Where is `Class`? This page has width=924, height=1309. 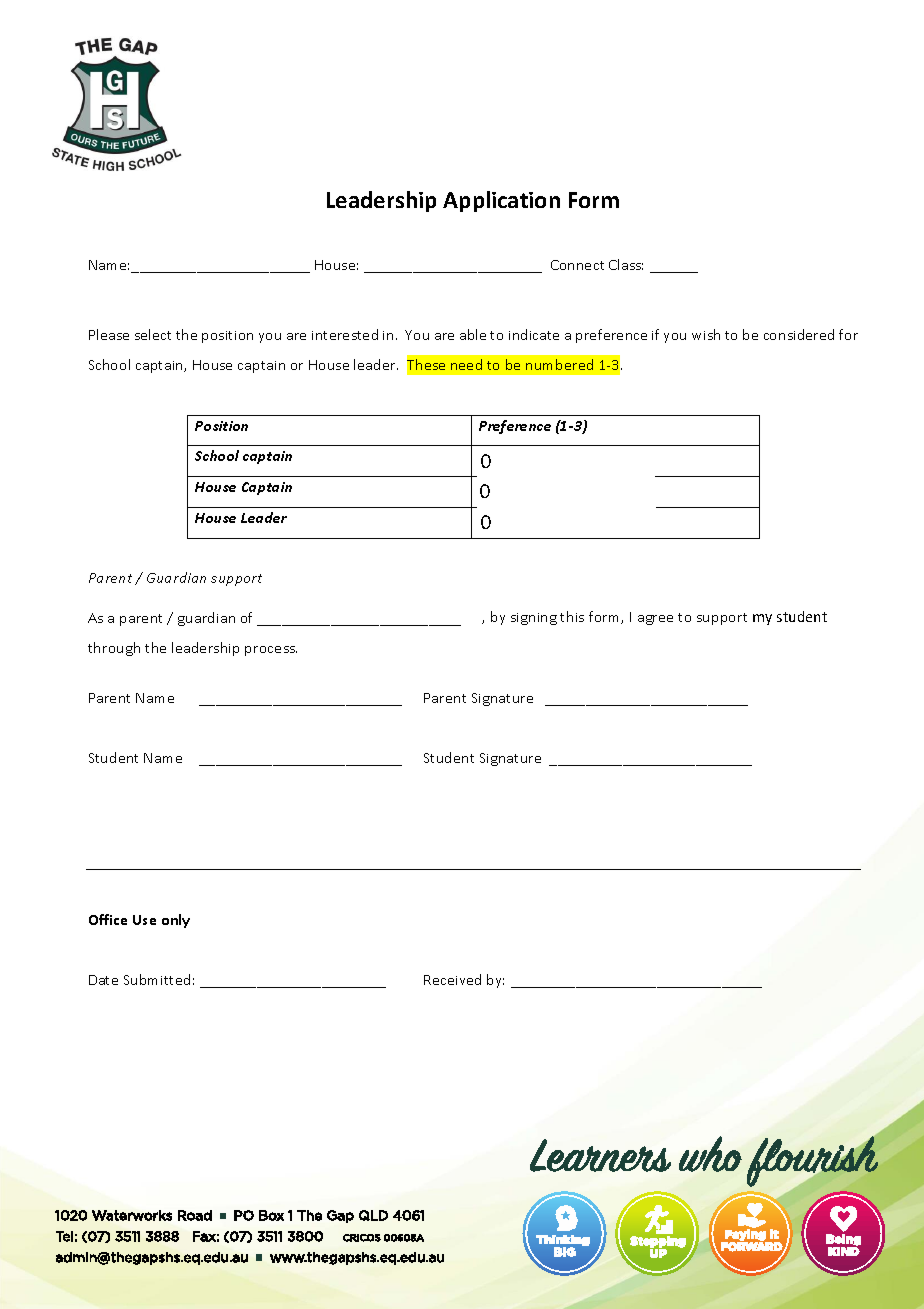
Class is located at coordinates (626, 264).
